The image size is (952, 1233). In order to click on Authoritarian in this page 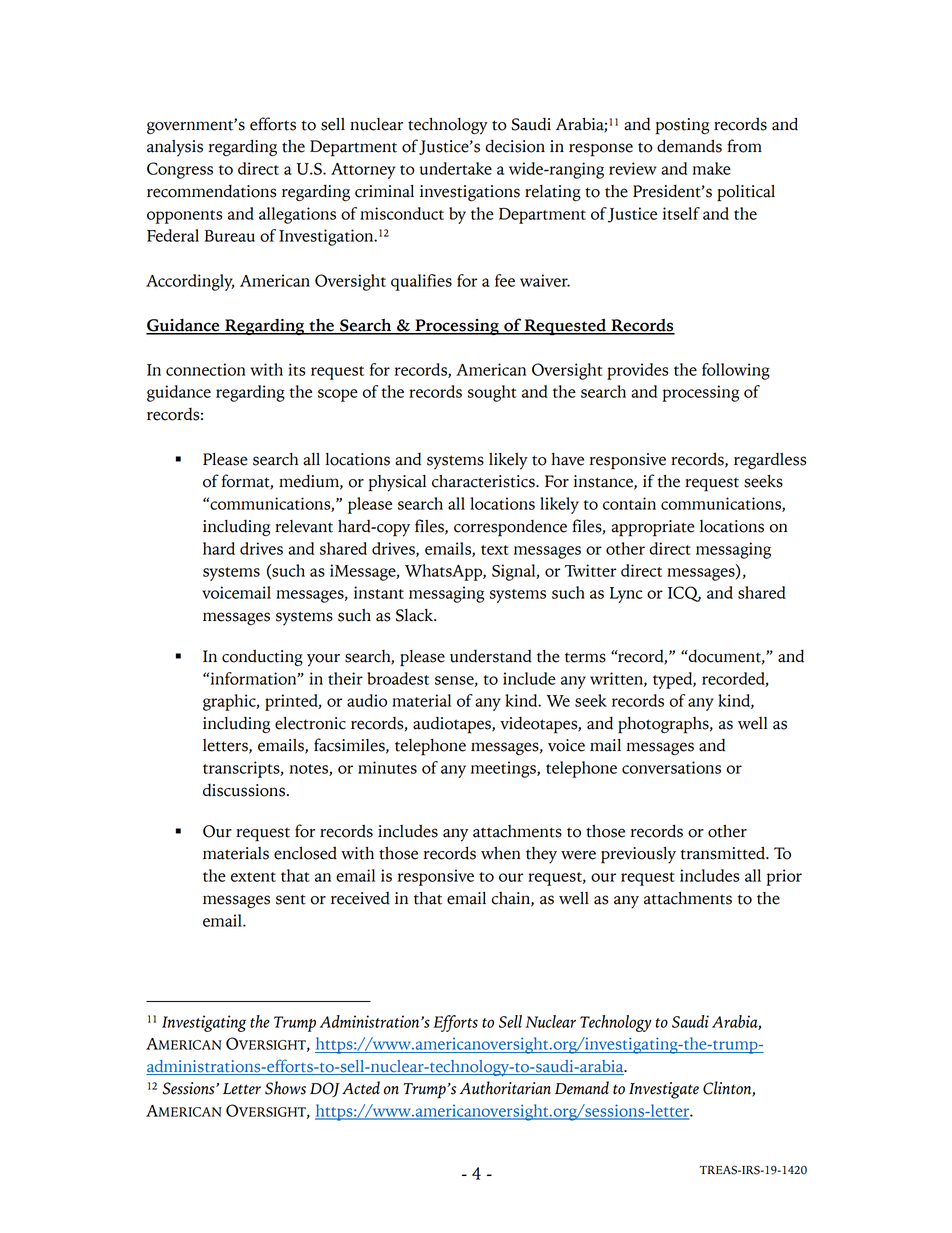, I will do `click(505, 1088)`.
